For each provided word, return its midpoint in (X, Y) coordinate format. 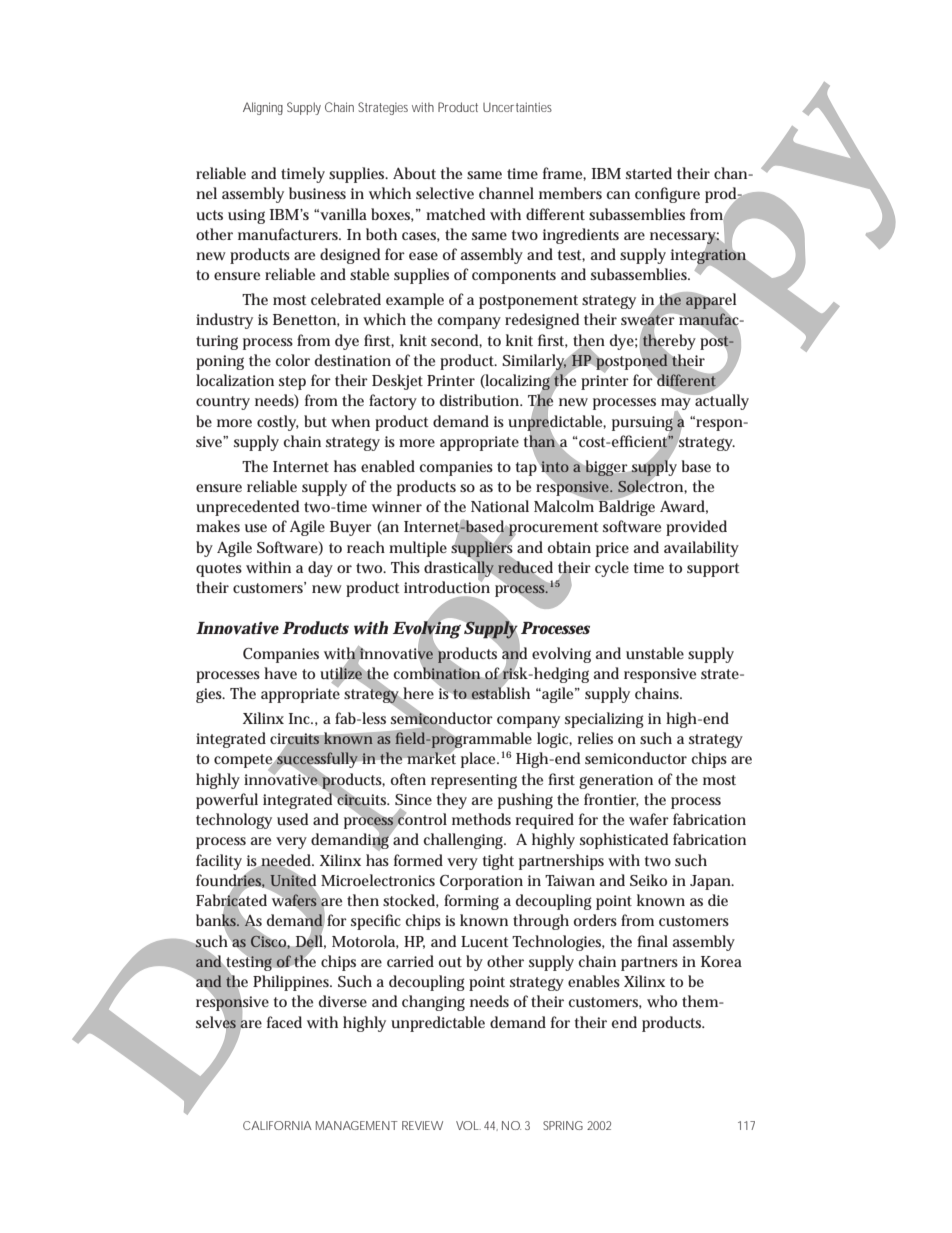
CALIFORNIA (277, 1125)
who (662, 1001)
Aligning (263, 108)
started (649, 173)
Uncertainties (517, 107)
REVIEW (422, 1125)
